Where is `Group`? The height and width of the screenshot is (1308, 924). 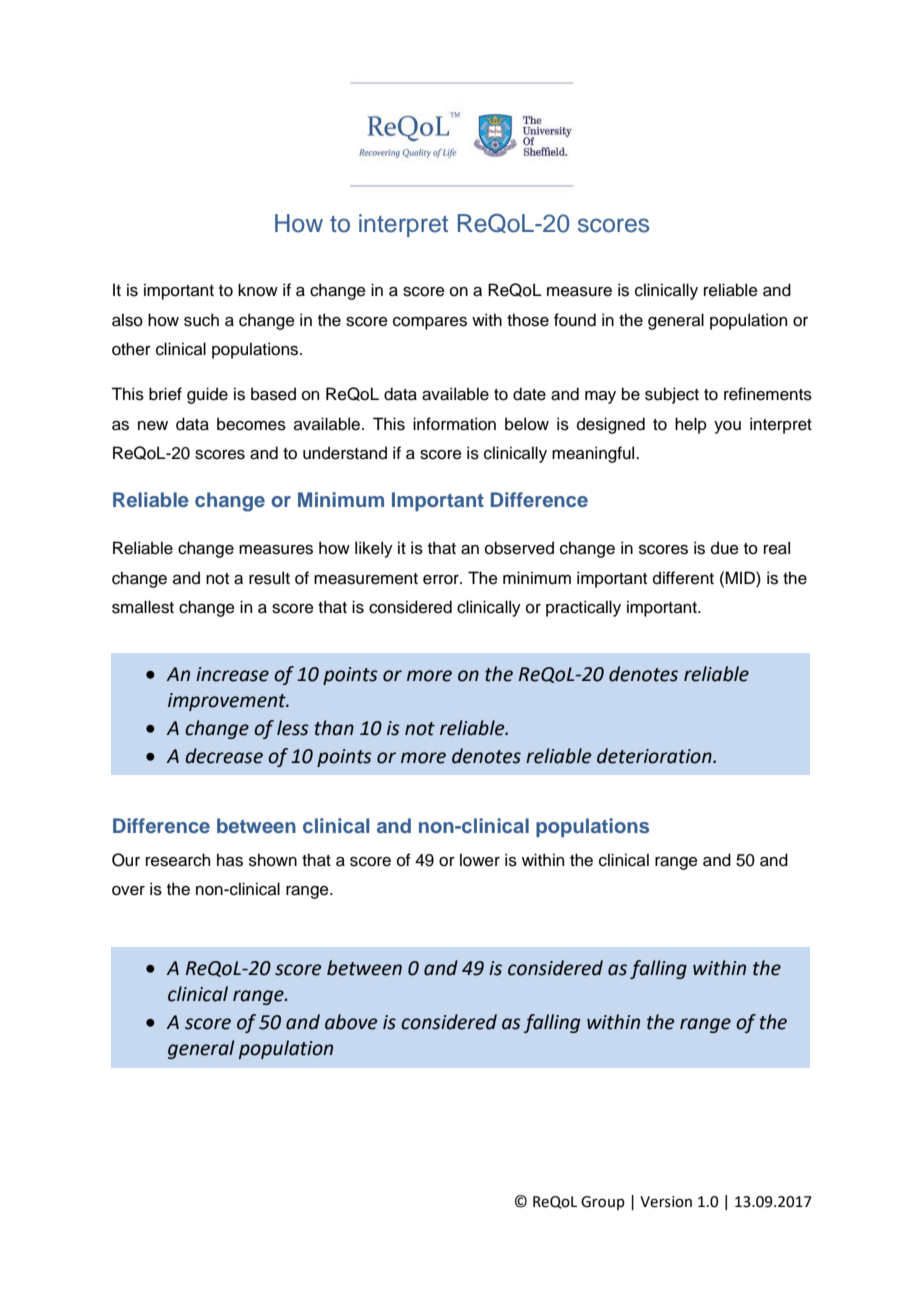 Group is located at coordinates (603, 1203).
